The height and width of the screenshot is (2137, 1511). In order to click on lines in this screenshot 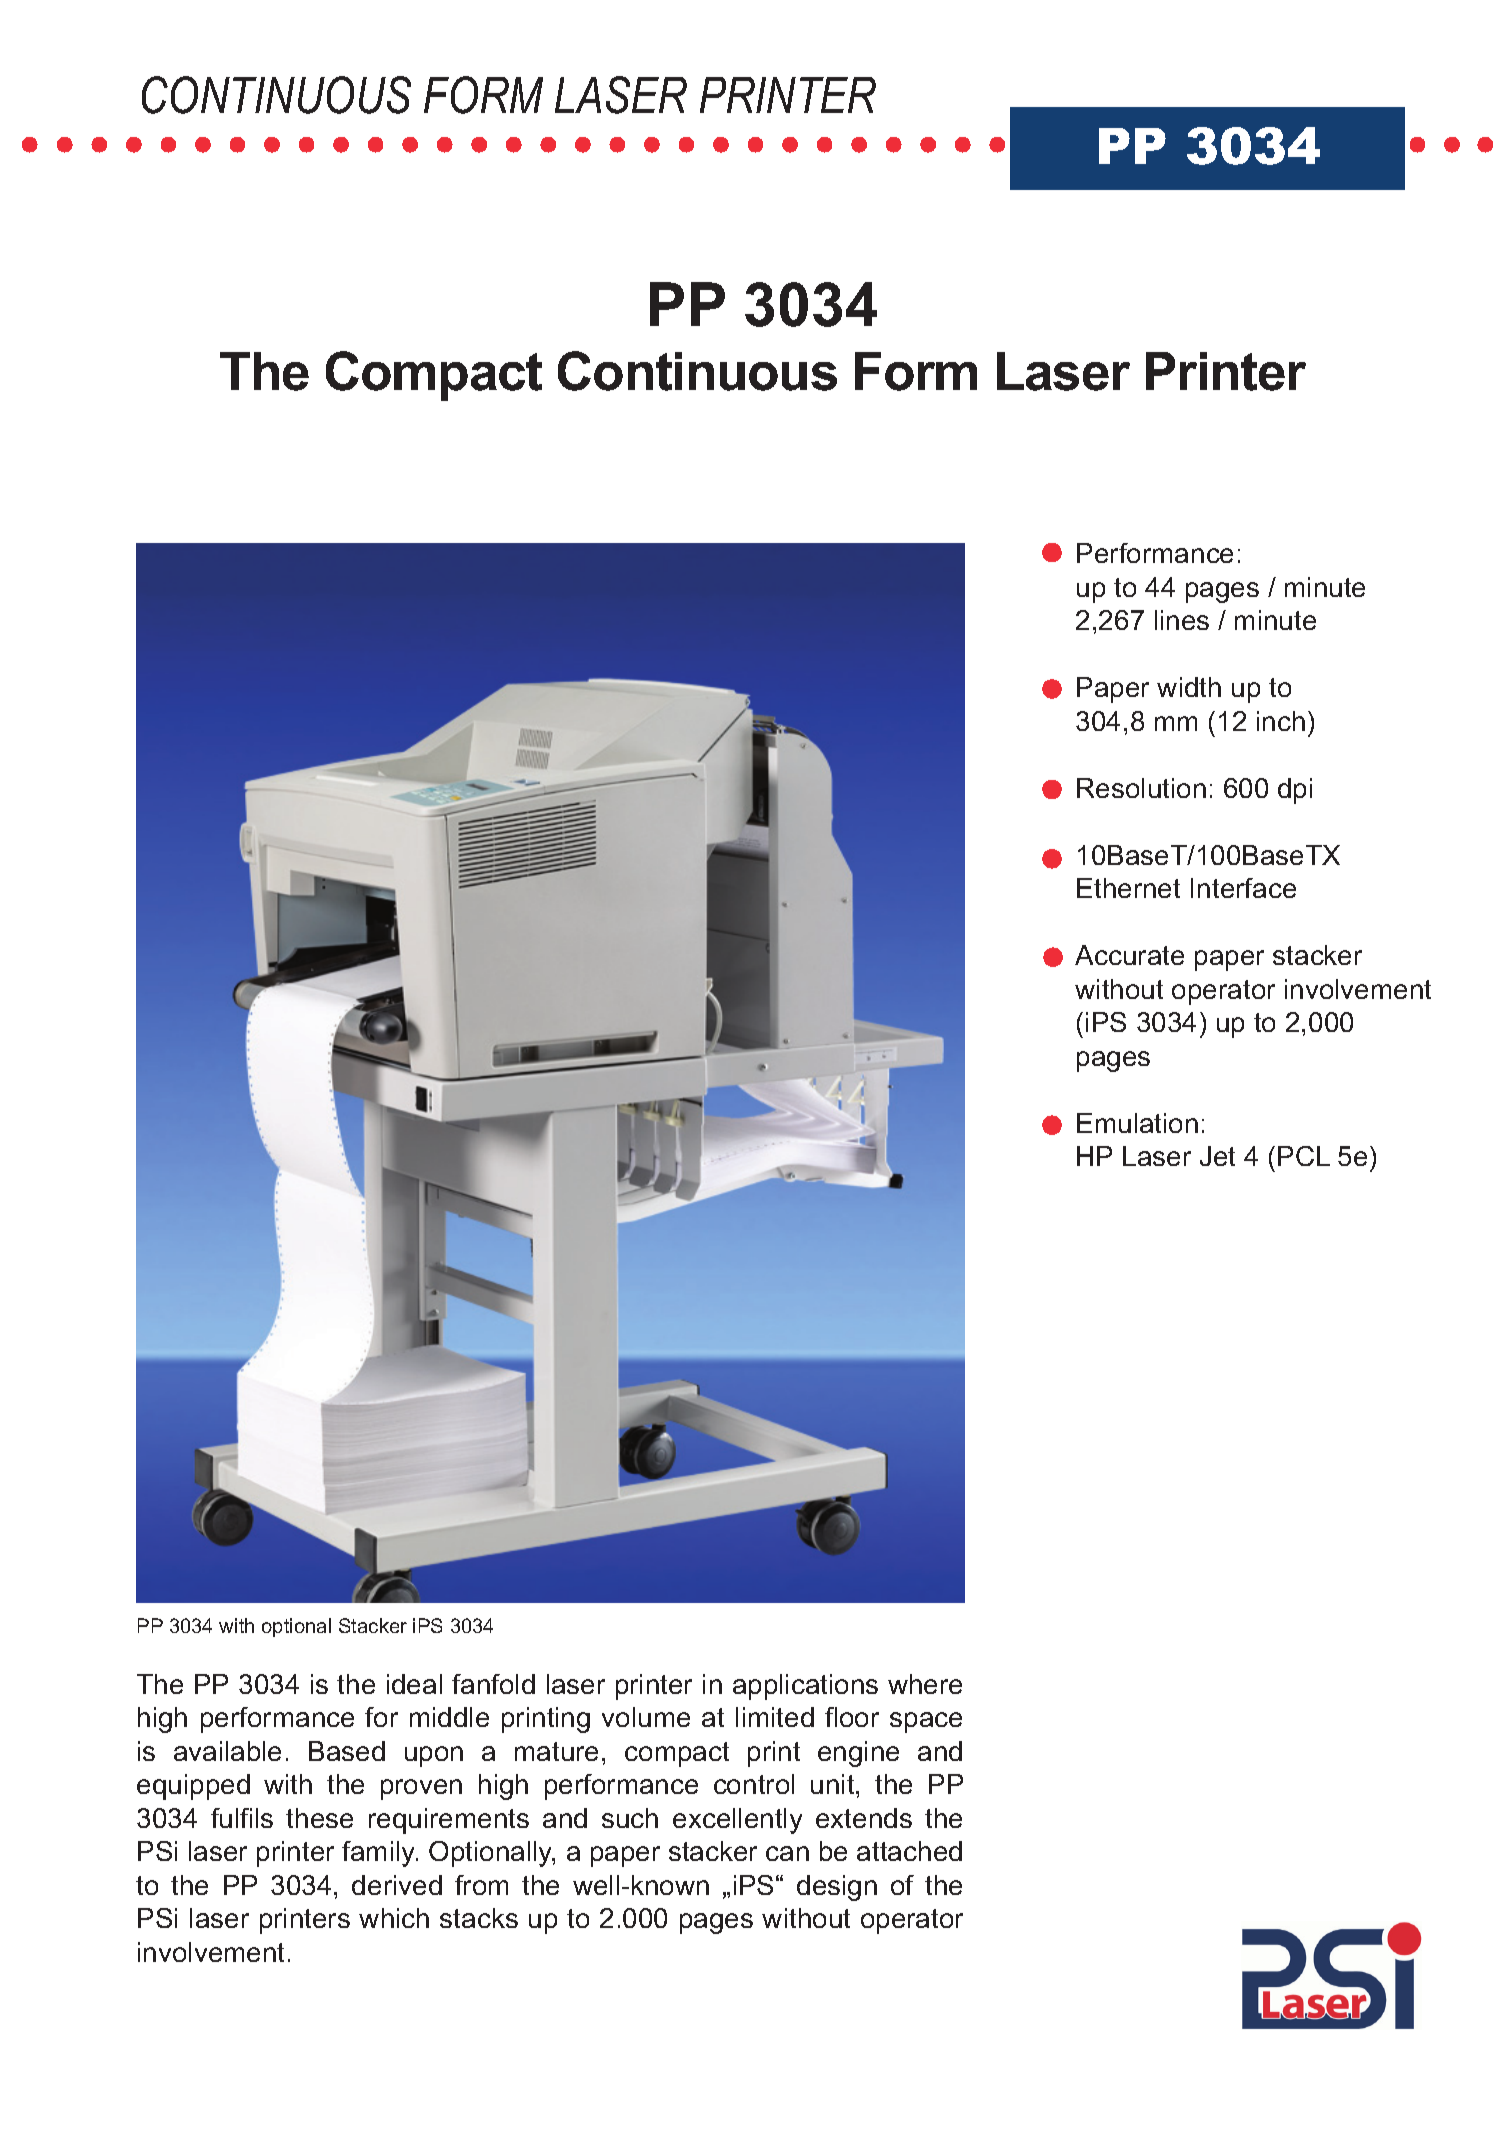, I will do `click(1182, 620)`.
